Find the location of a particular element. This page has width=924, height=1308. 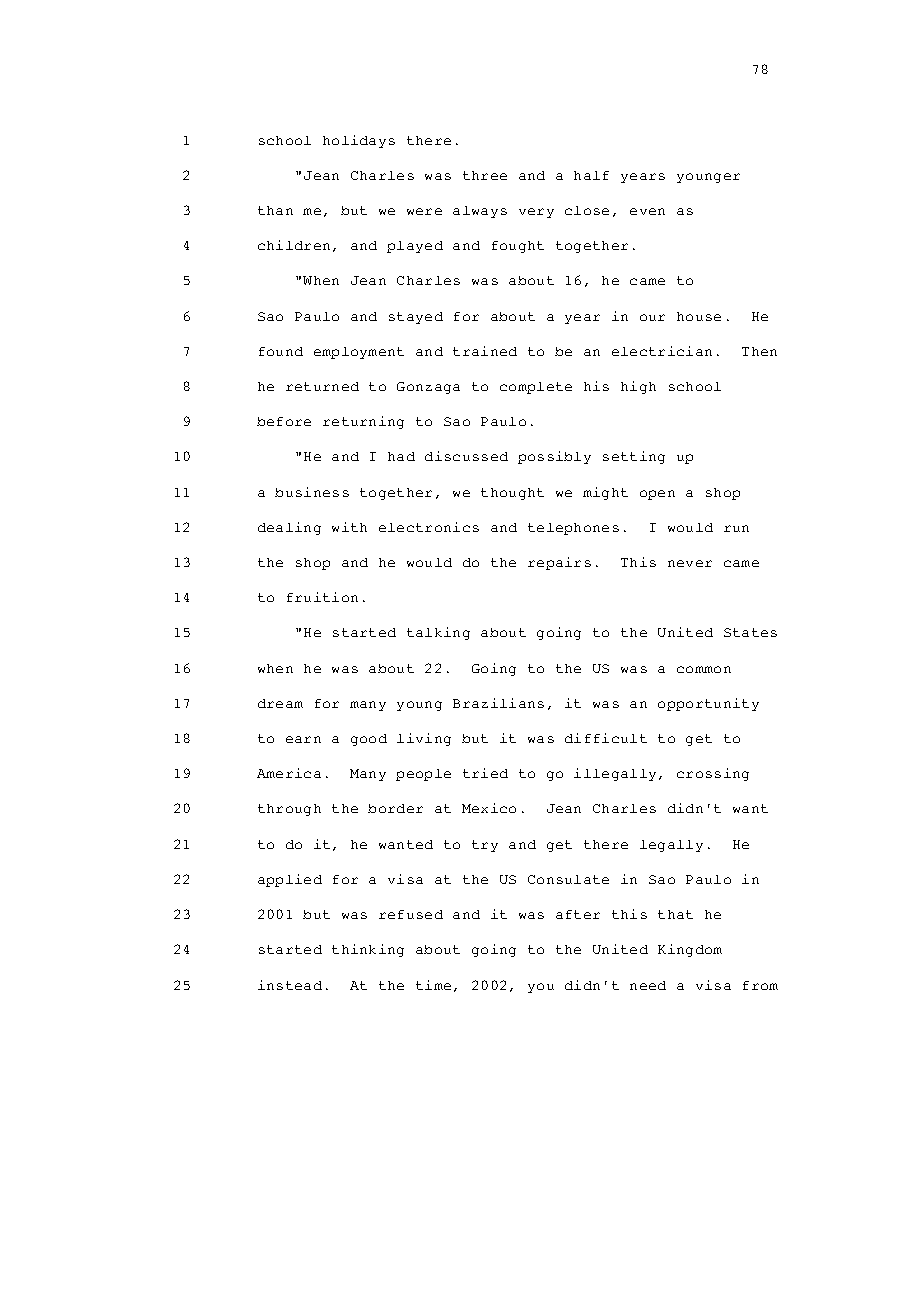

complete is located at coordinates (536, 388).
